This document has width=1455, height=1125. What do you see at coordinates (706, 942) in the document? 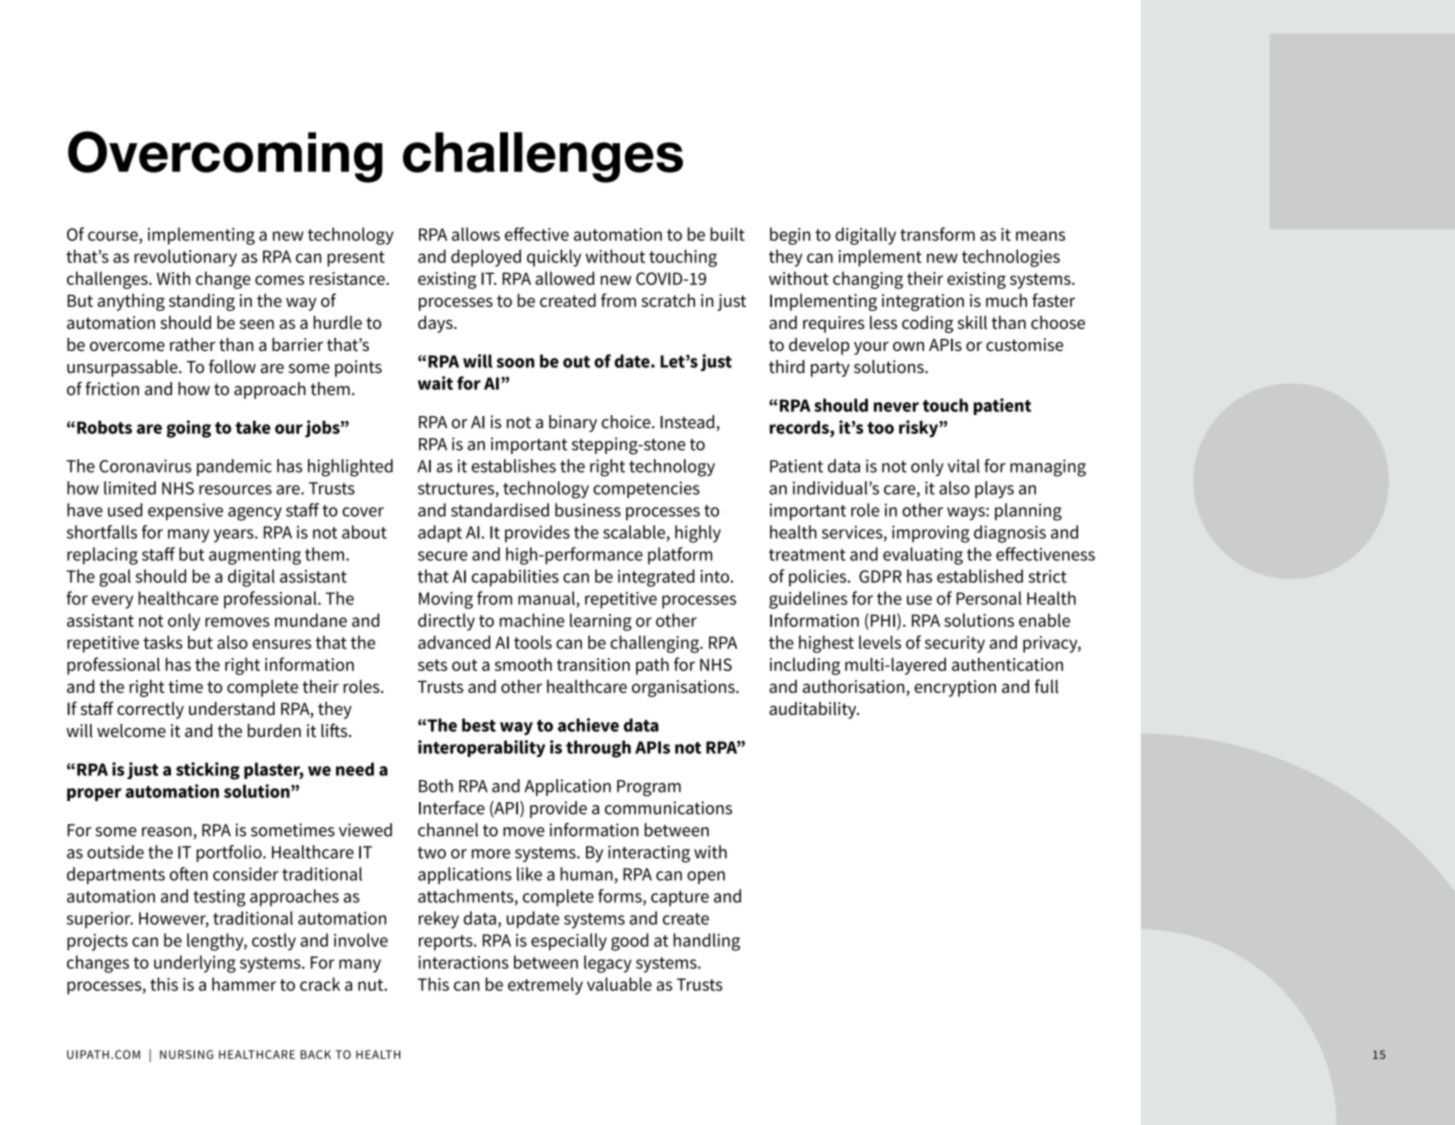
I see `handling` at bounding box center [706, 942].
